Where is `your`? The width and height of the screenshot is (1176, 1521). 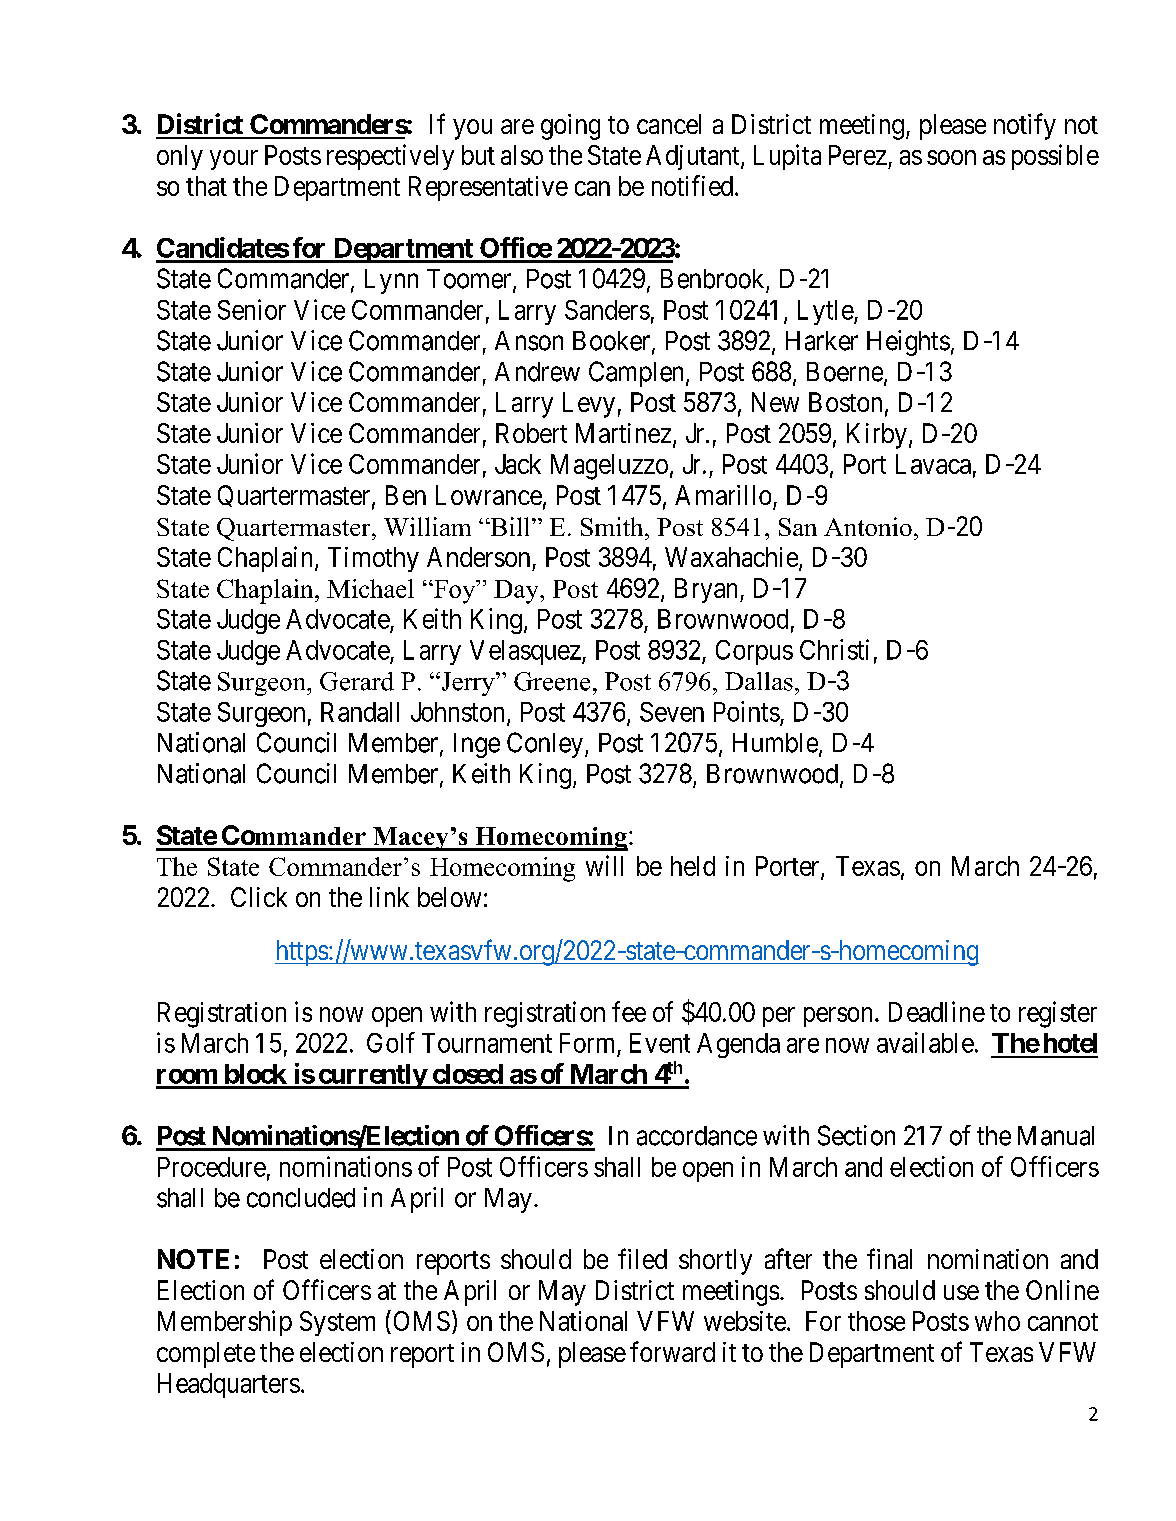 your is located at coordinates (234, 160).
